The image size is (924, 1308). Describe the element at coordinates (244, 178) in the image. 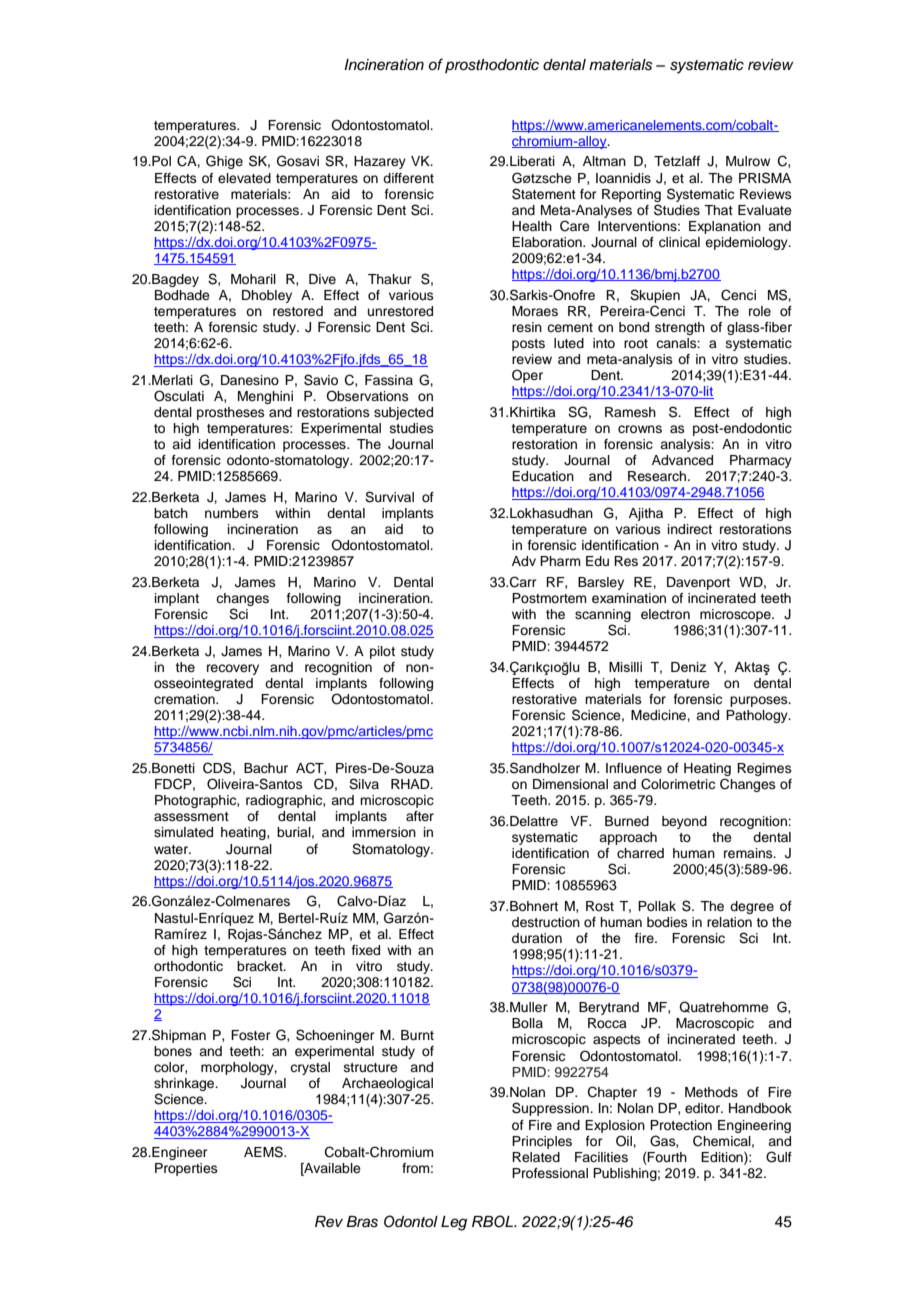

I see `elevated` at that location.
